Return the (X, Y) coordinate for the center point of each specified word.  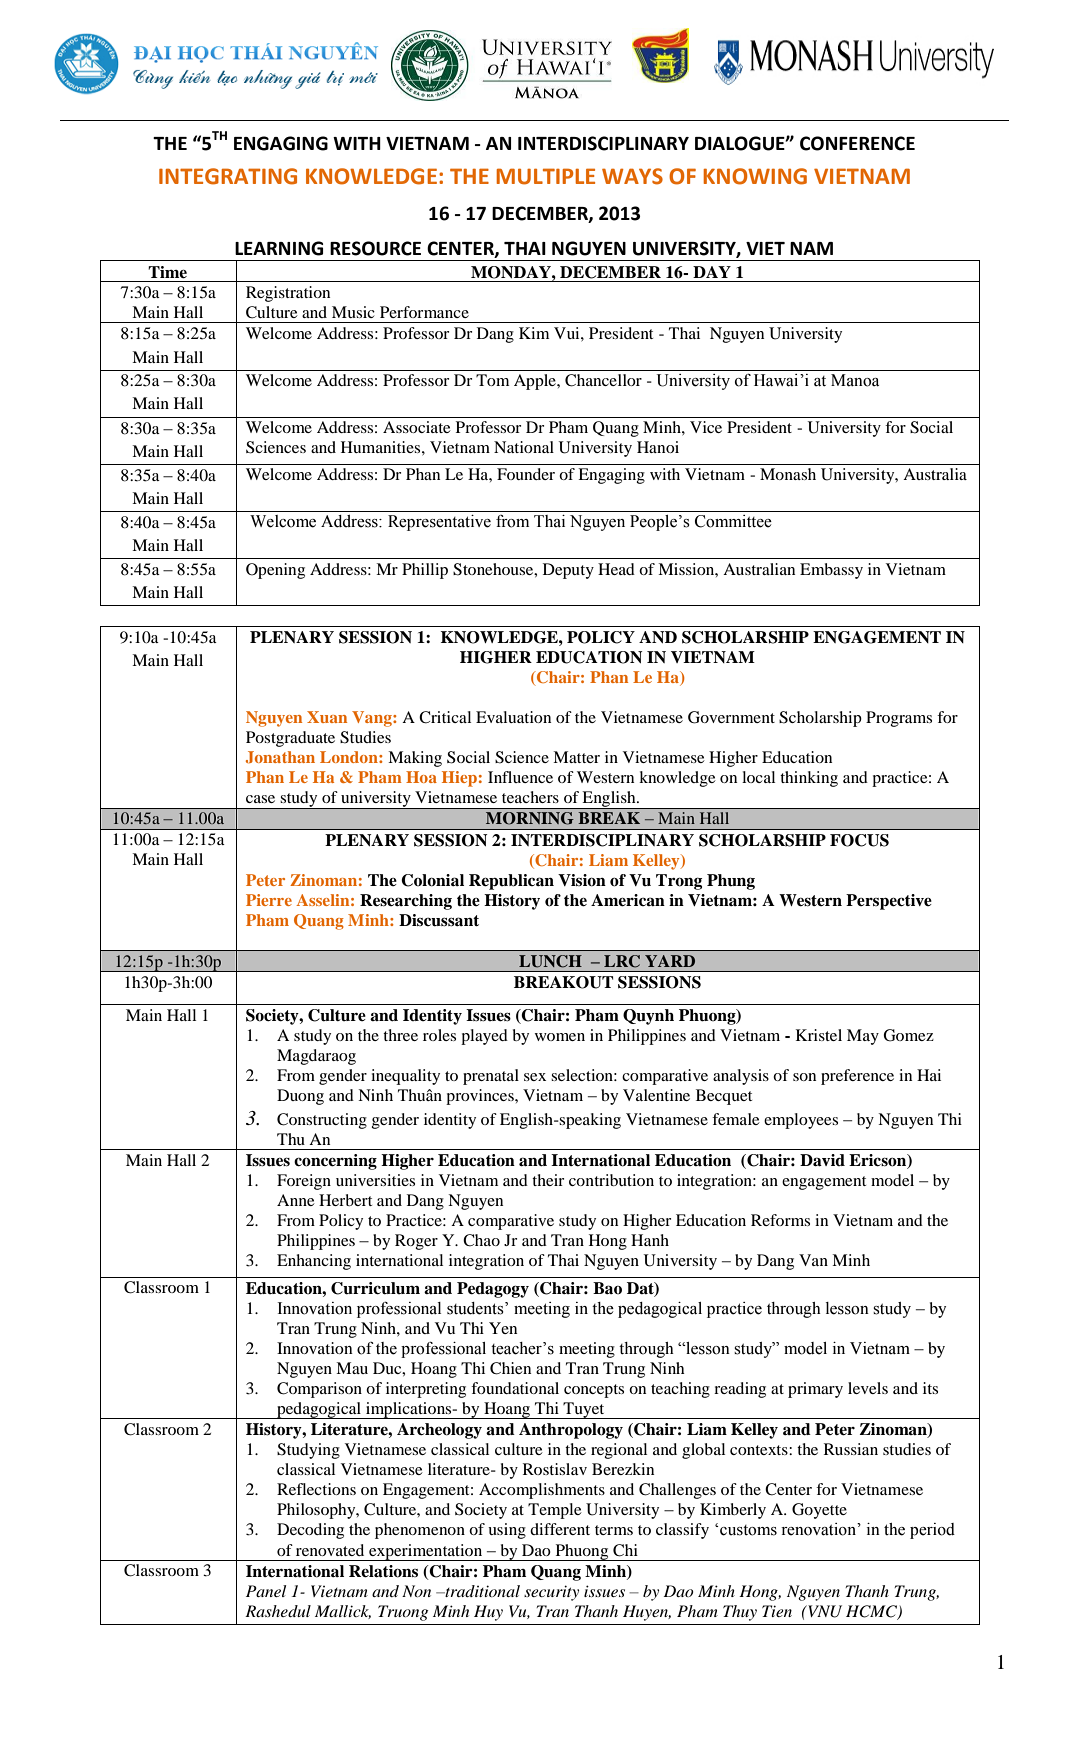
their (548, 1180)
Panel (266, 1591)
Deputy (568, 571)
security (551, 1593)
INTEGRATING (228, 176)
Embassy (831, 571)
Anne (296, 1200)
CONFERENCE (857, 143)
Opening (275, 571)
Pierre (269, 900)
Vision (582, 880)
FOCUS (859, 840)
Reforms (780, 1220)
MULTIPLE (545, 176)
